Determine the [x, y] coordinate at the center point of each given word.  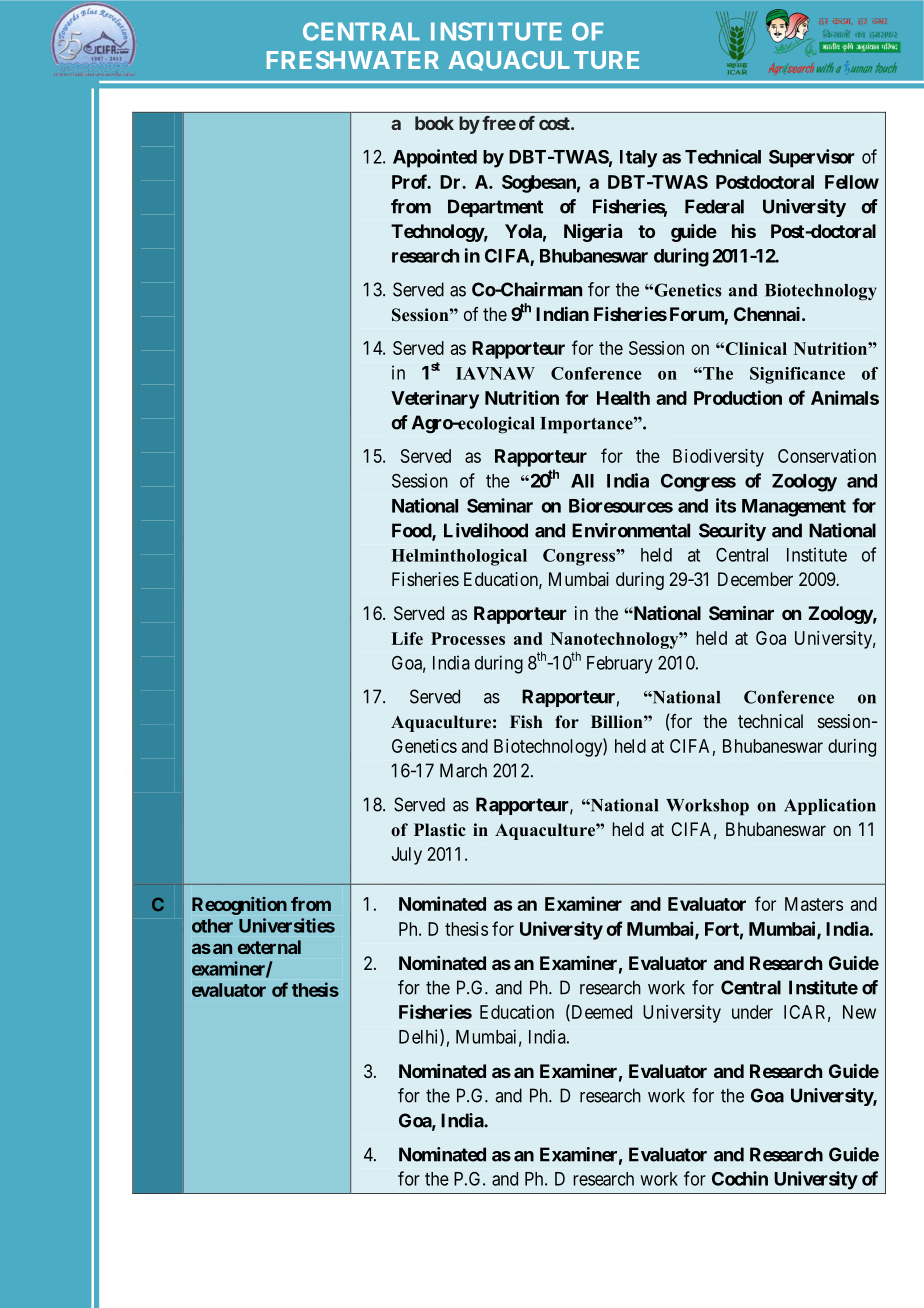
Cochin [740, 1178]
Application [830, 806]
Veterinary [435, 399]
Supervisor [812, 158]
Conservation [827, 456]
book [434, 123]
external [269, 947]
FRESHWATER [353, 60]
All [582, 481]
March [463, 770]
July [407, 856]
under [752, 1012]
